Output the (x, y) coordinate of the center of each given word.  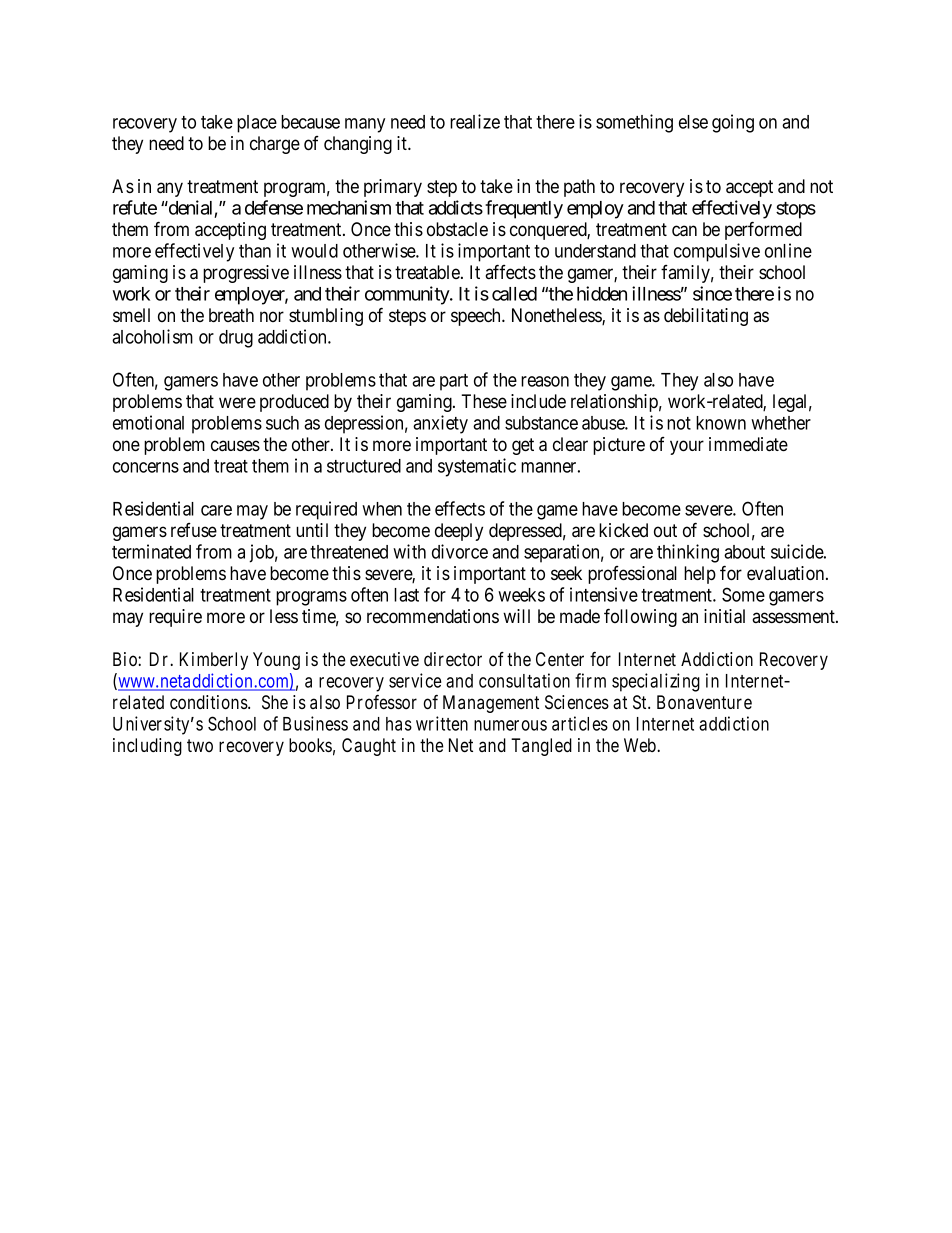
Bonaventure (704, 702)
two (200, 745)
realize (475, 121)
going (733, 123)
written (442, 723)
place (257, 124)
